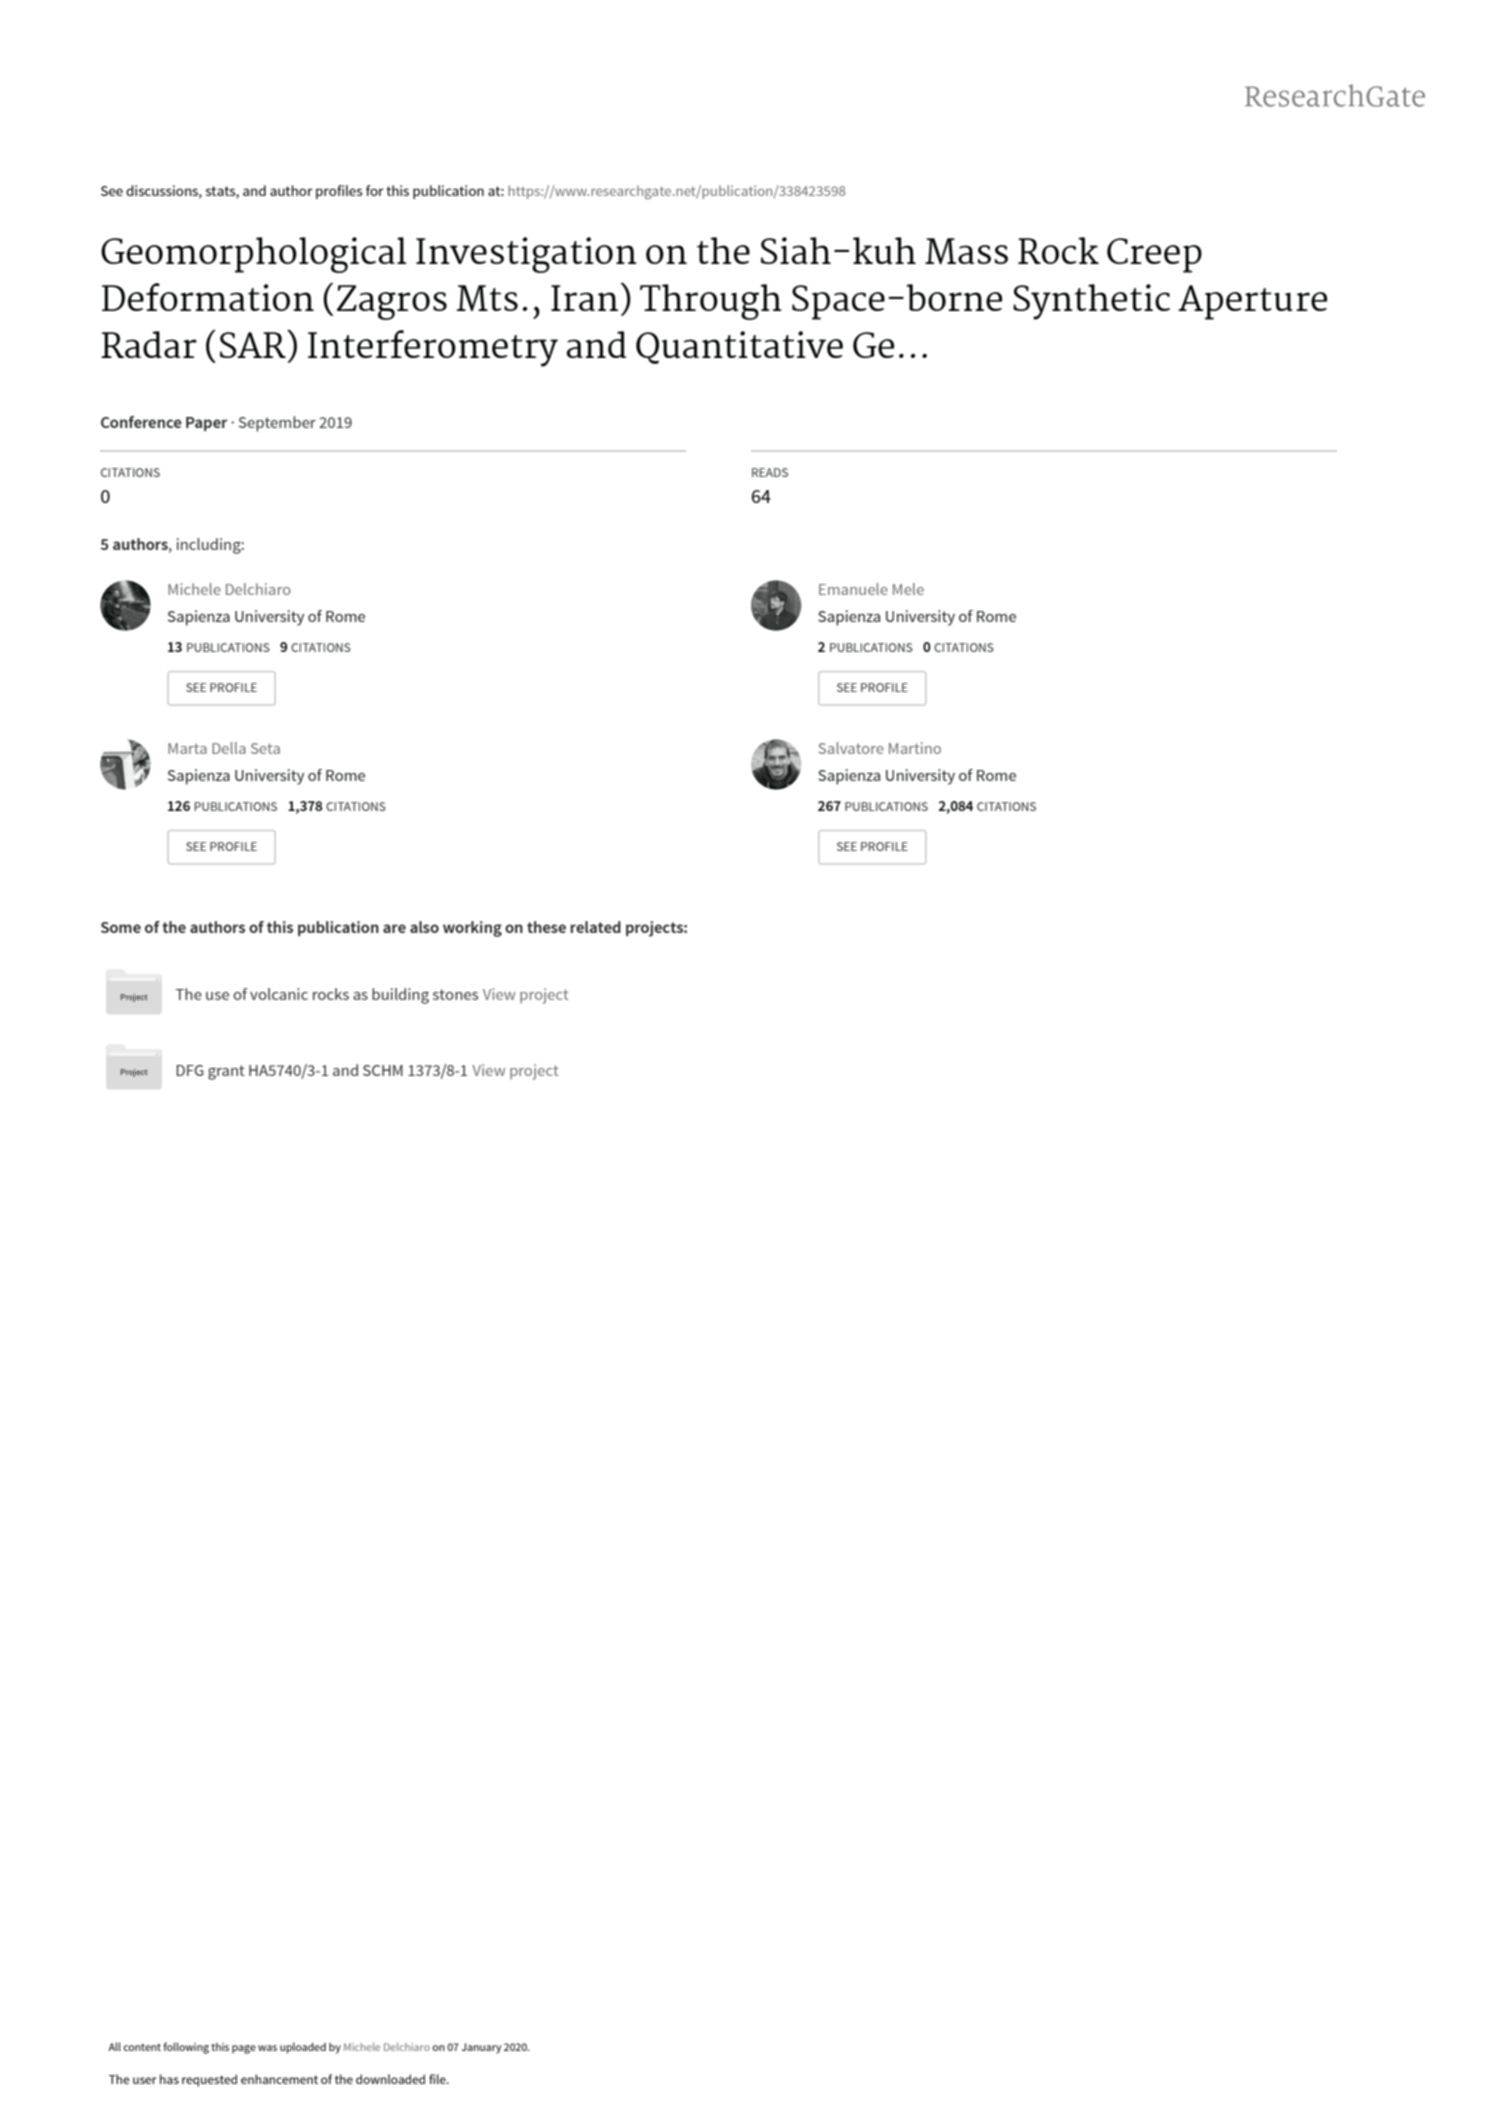  I want to click on page, so click(244, 2049).
